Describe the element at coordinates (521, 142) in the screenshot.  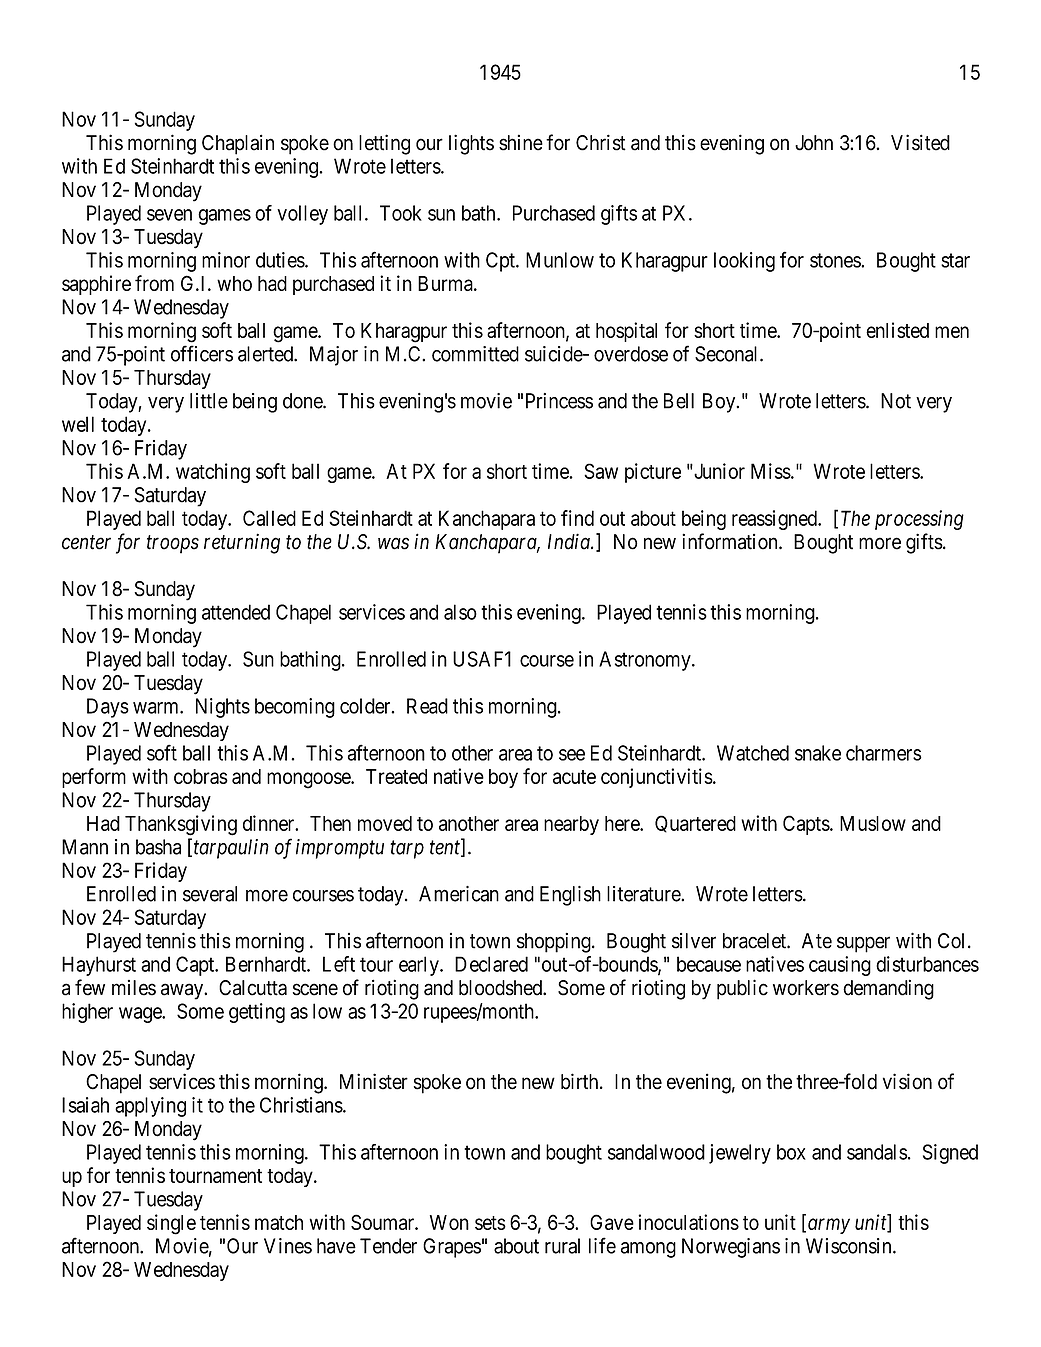
I see `shine` at that location.
